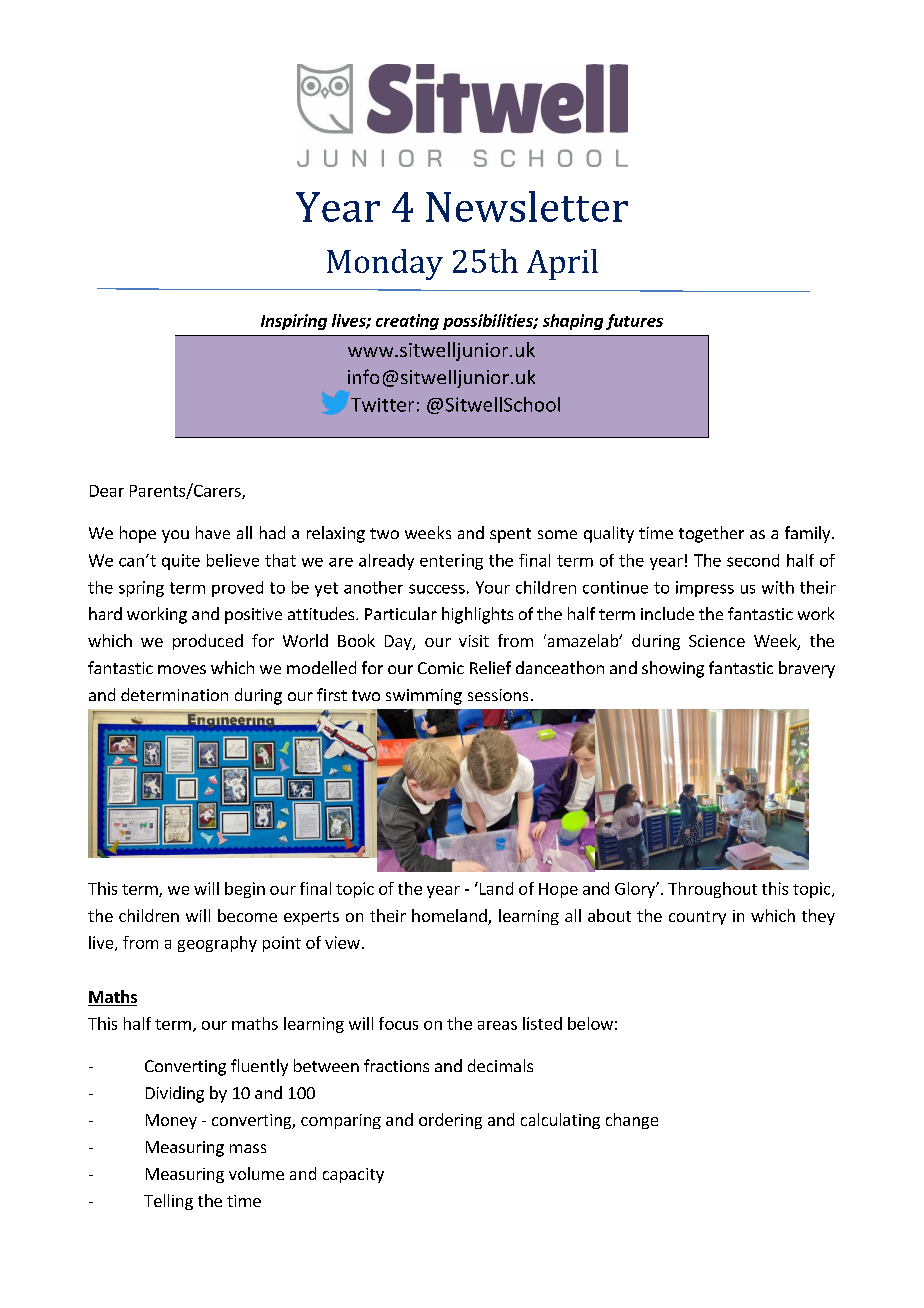 Image resolution: width=924 pixels, height=1308 pixels. What do you see at coordinates (498, 695) in the page?
I see `sessions` at bounding box center [498, 695].
